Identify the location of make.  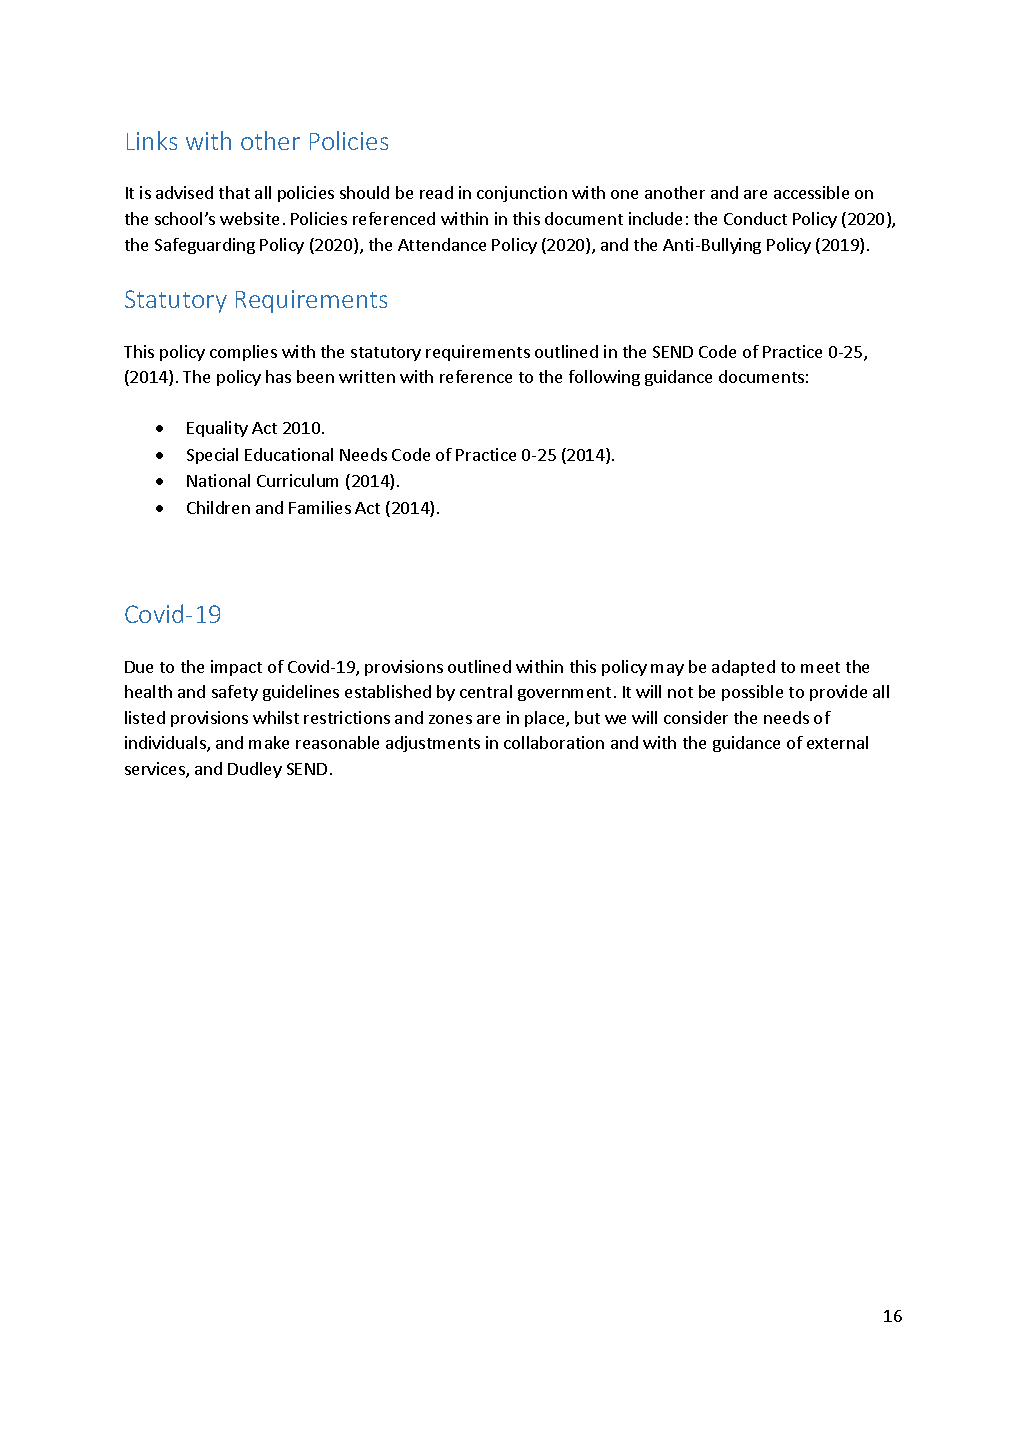
(269, 742).
